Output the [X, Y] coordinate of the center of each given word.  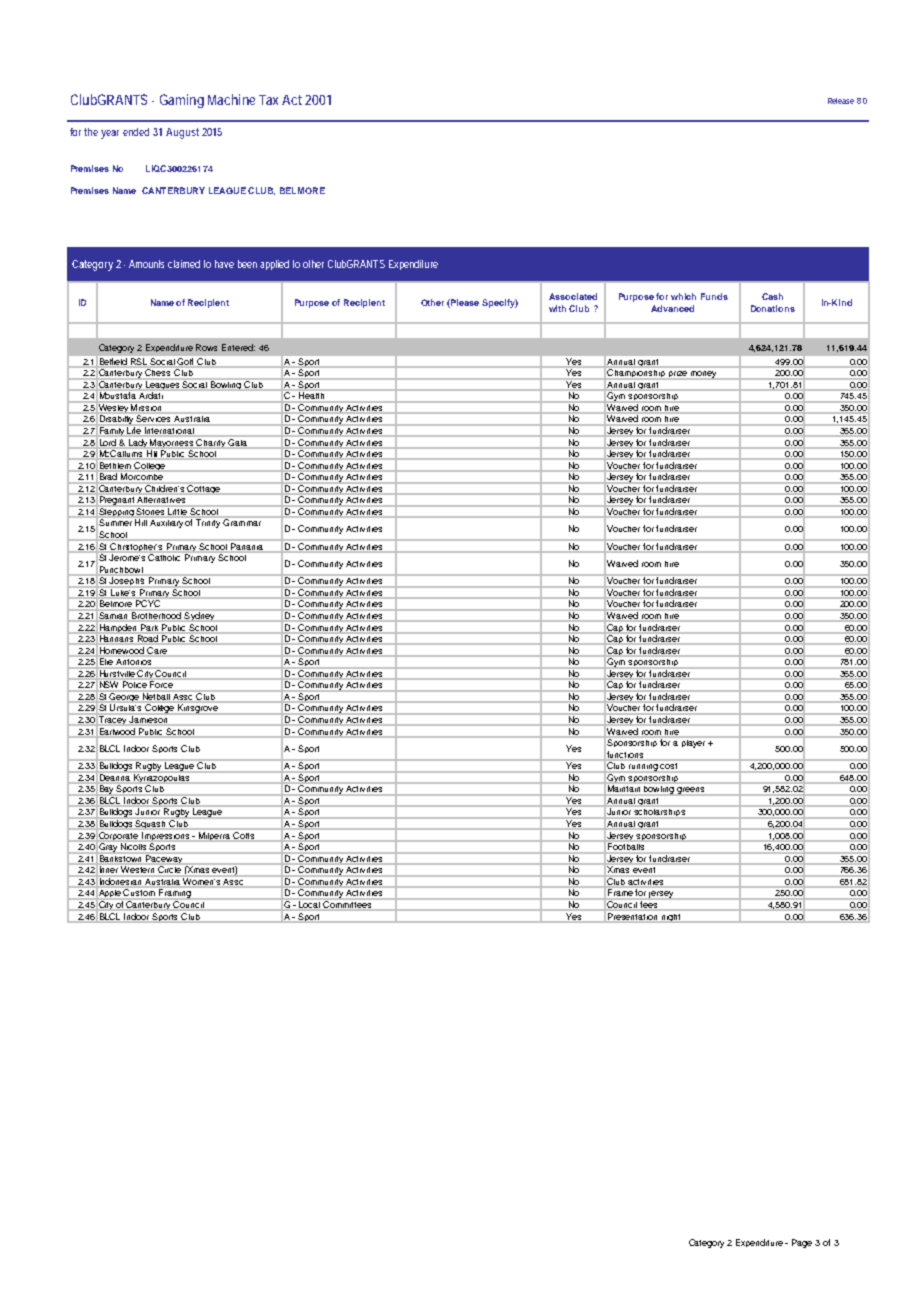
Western [137, 869]
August [182, 133]
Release [841, 101]
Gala [237, 442]
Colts [243, 835]
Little [177, 511]
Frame [620, 892]
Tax [268, 100]
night [671, 917]
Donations [773, 308]
